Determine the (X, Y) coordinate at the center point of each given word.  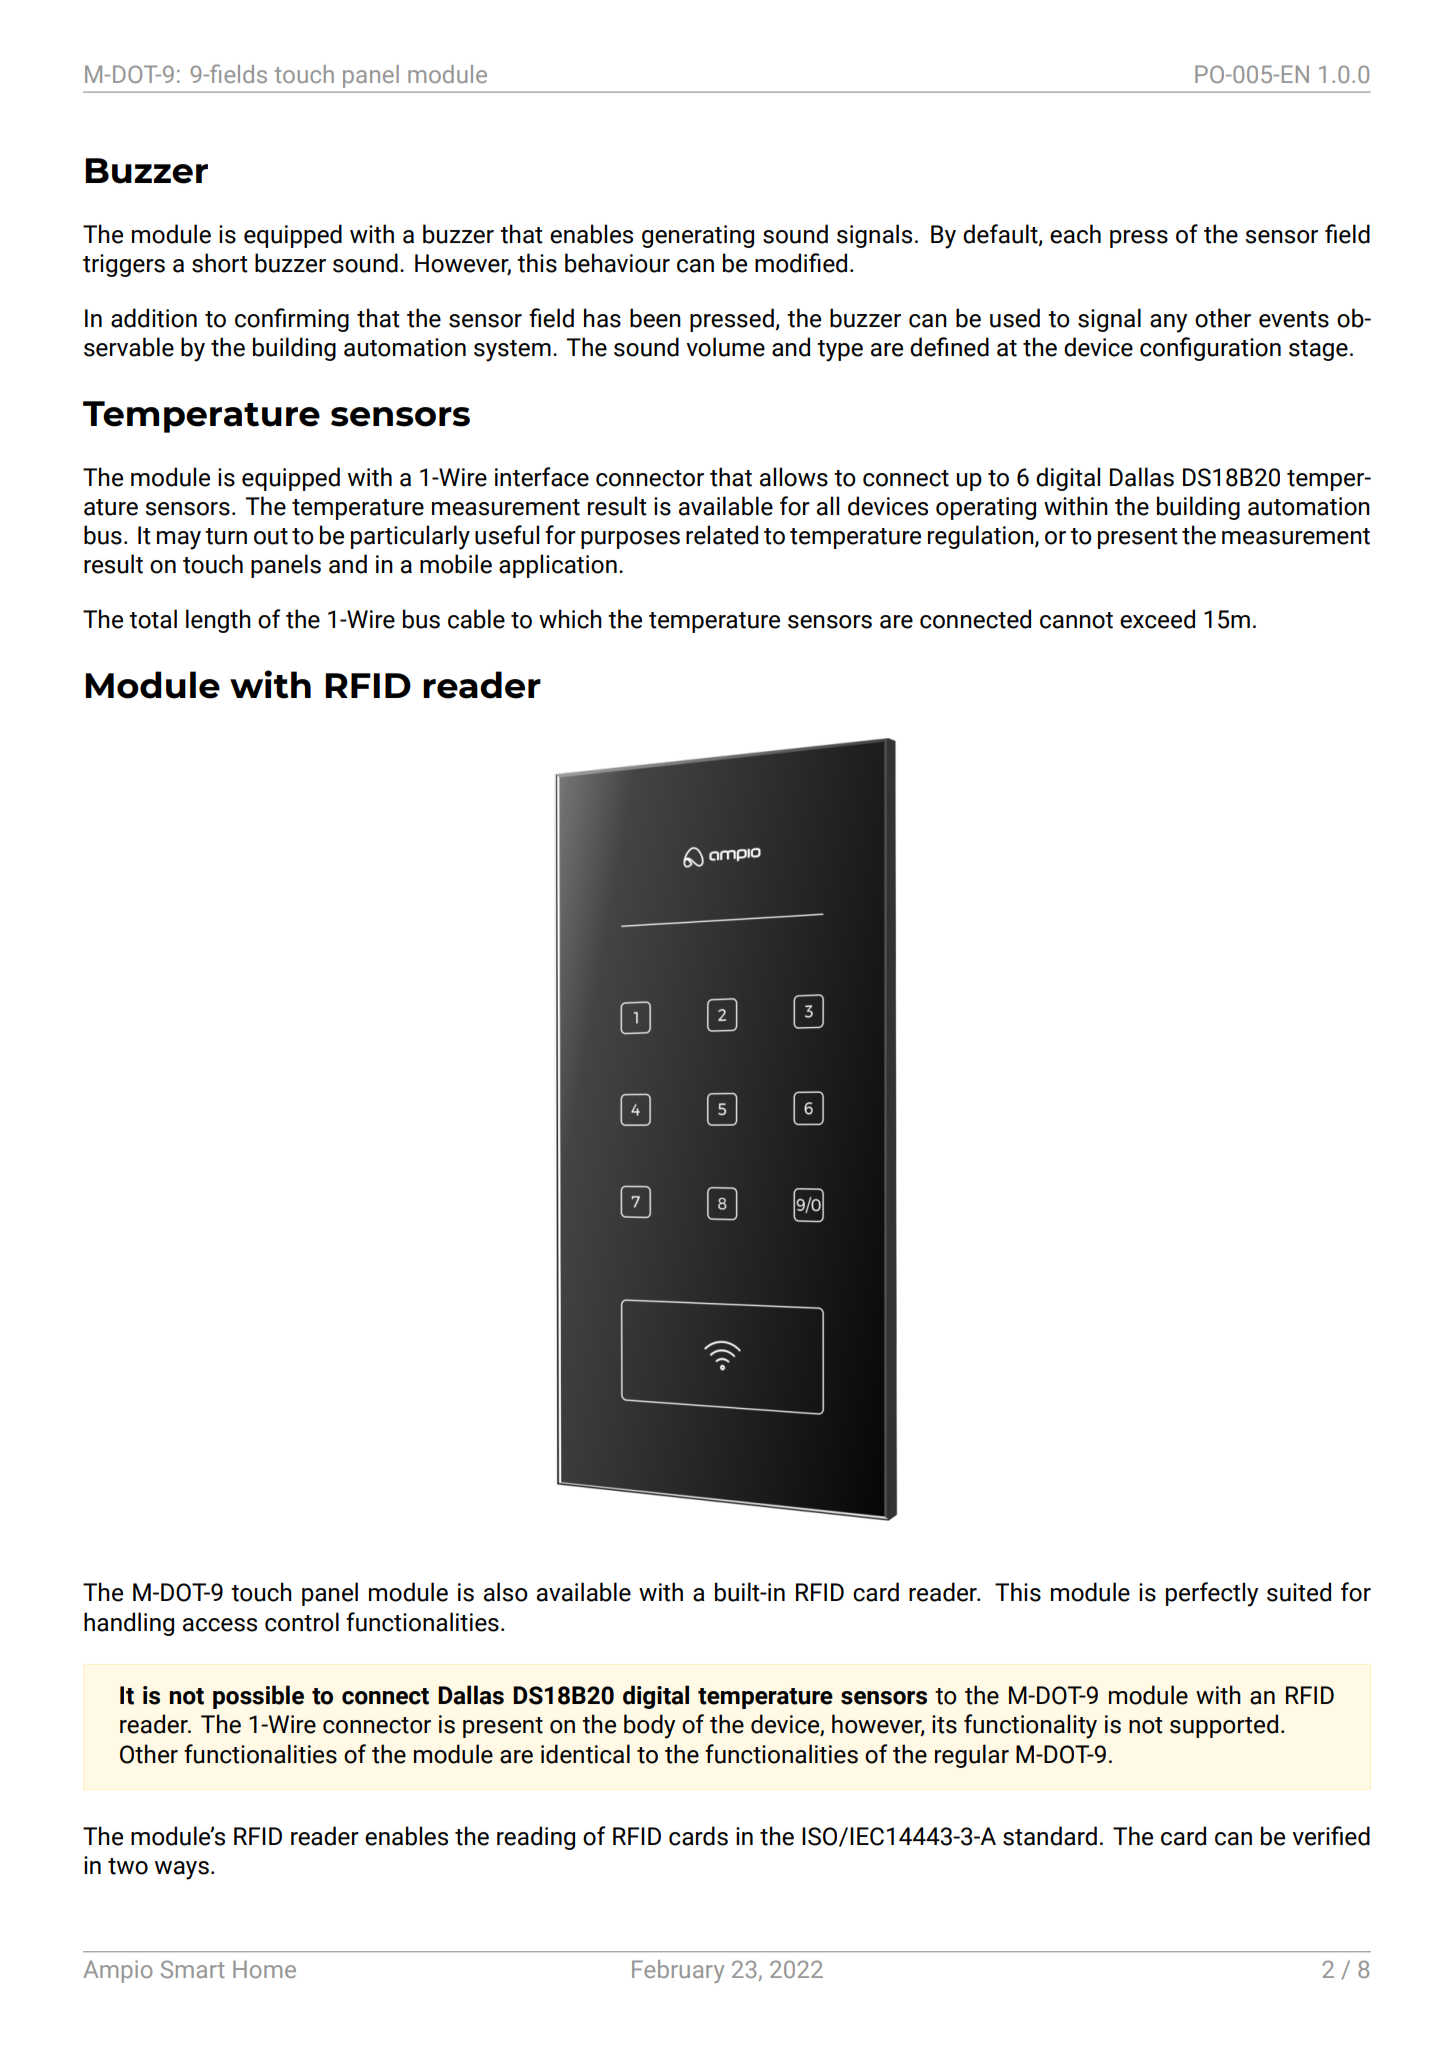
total (153, 619)
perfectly (1212, 1594)
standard (1050, 1836)
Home (264, 1969)
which (570, 619)
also (506, 1592)
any (1168, 323)
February (678, 1971)
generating (698, 236)
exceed (1157, 619)
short (220, 263)
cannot (1076, 620)
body (649, 1726)
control (302, 1622)
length (218, 621)
